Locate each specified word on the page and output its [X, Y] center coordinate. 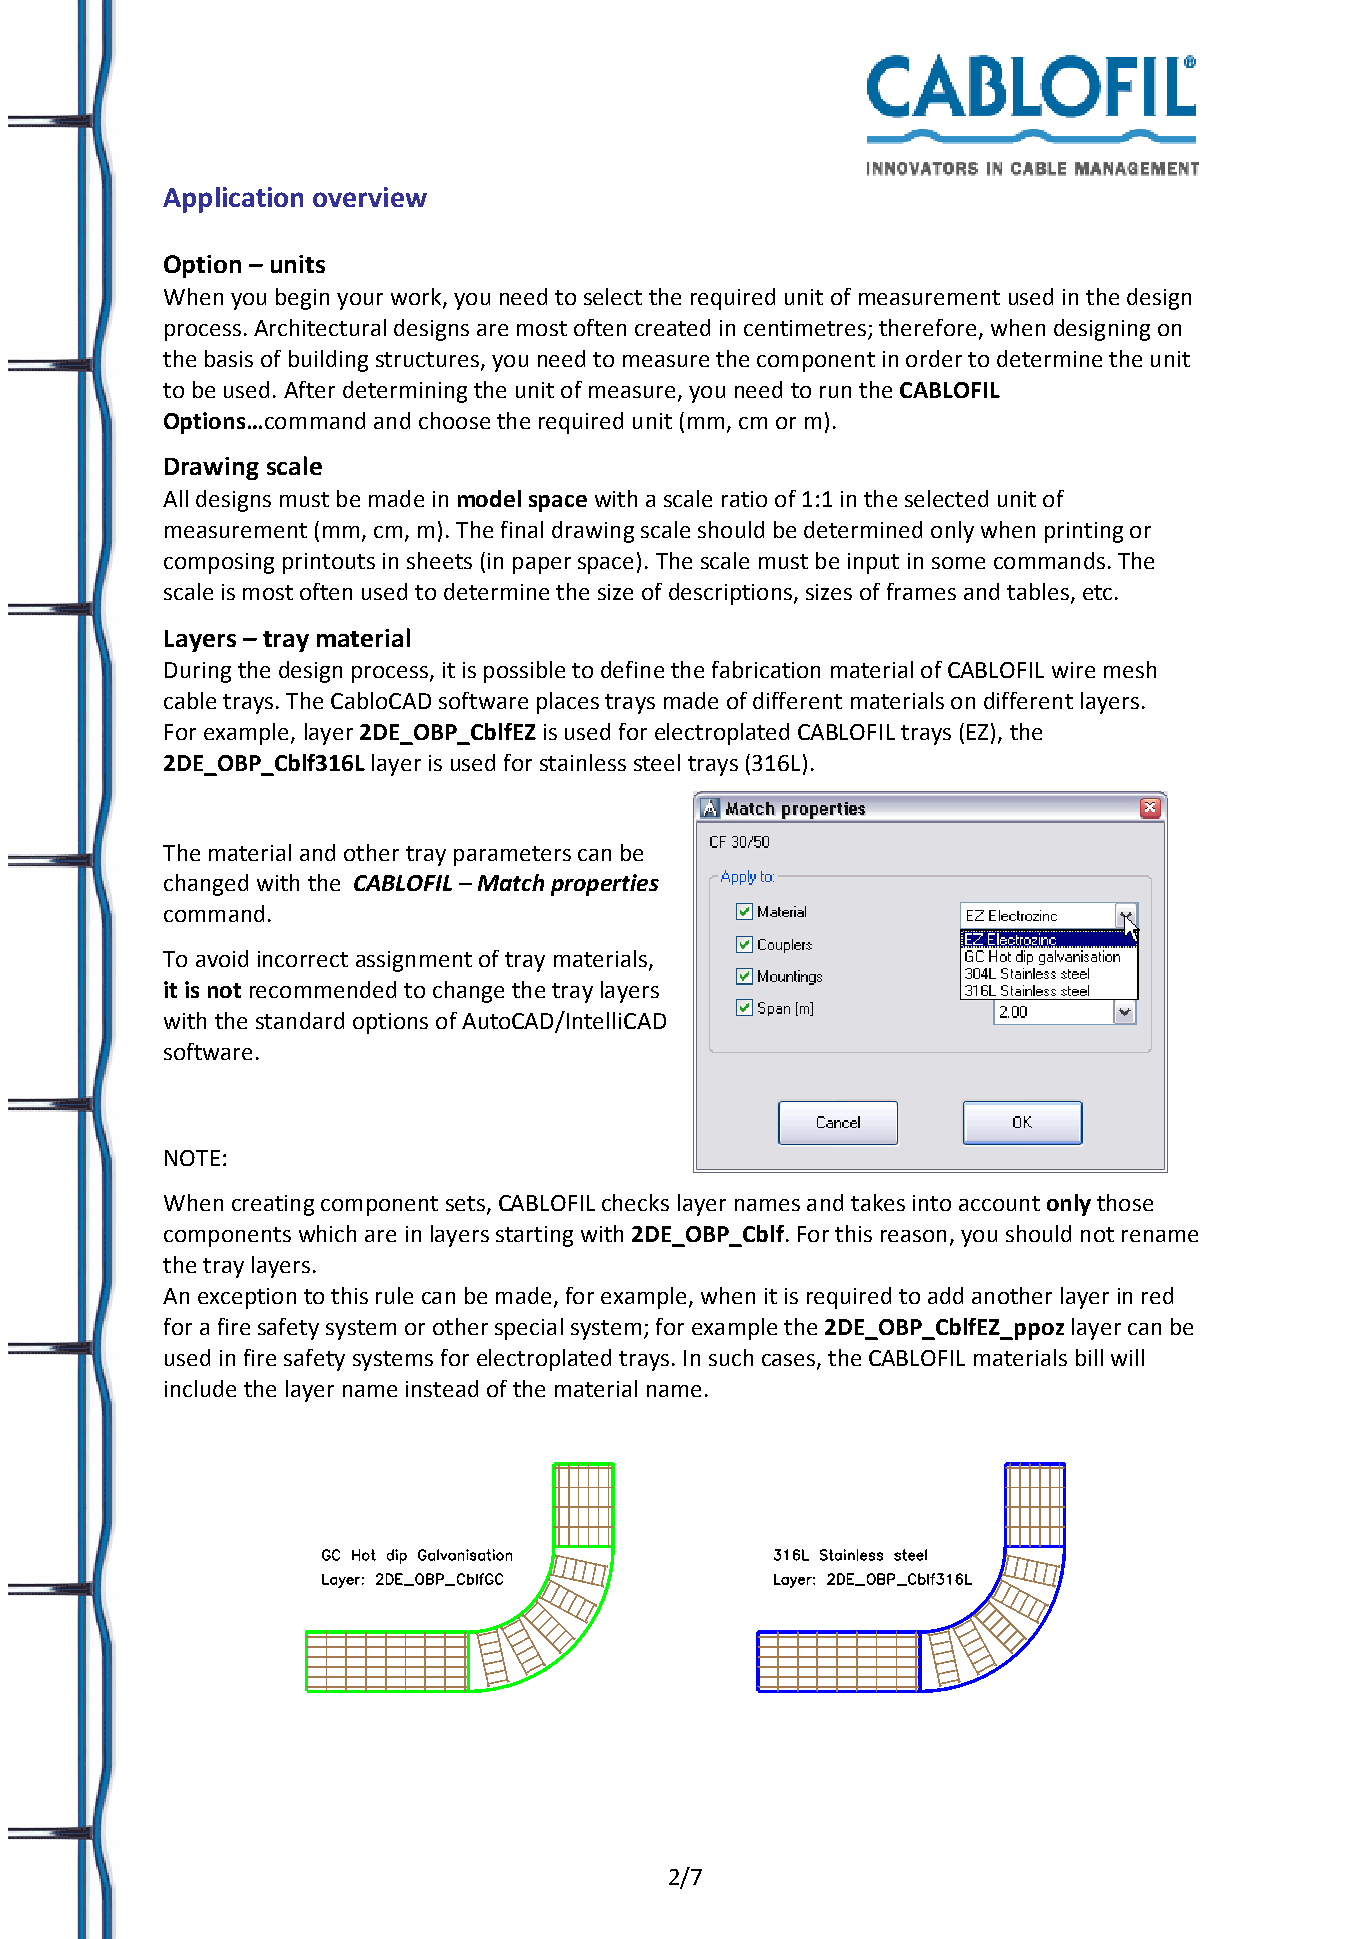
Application [233, 200]
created [672, 327]
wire [1073, 670]
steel [657, 762]
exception [247, 1298]
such [731, 1357]
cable [190, 700]
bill [1089, 1357]
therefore [927, 327]
